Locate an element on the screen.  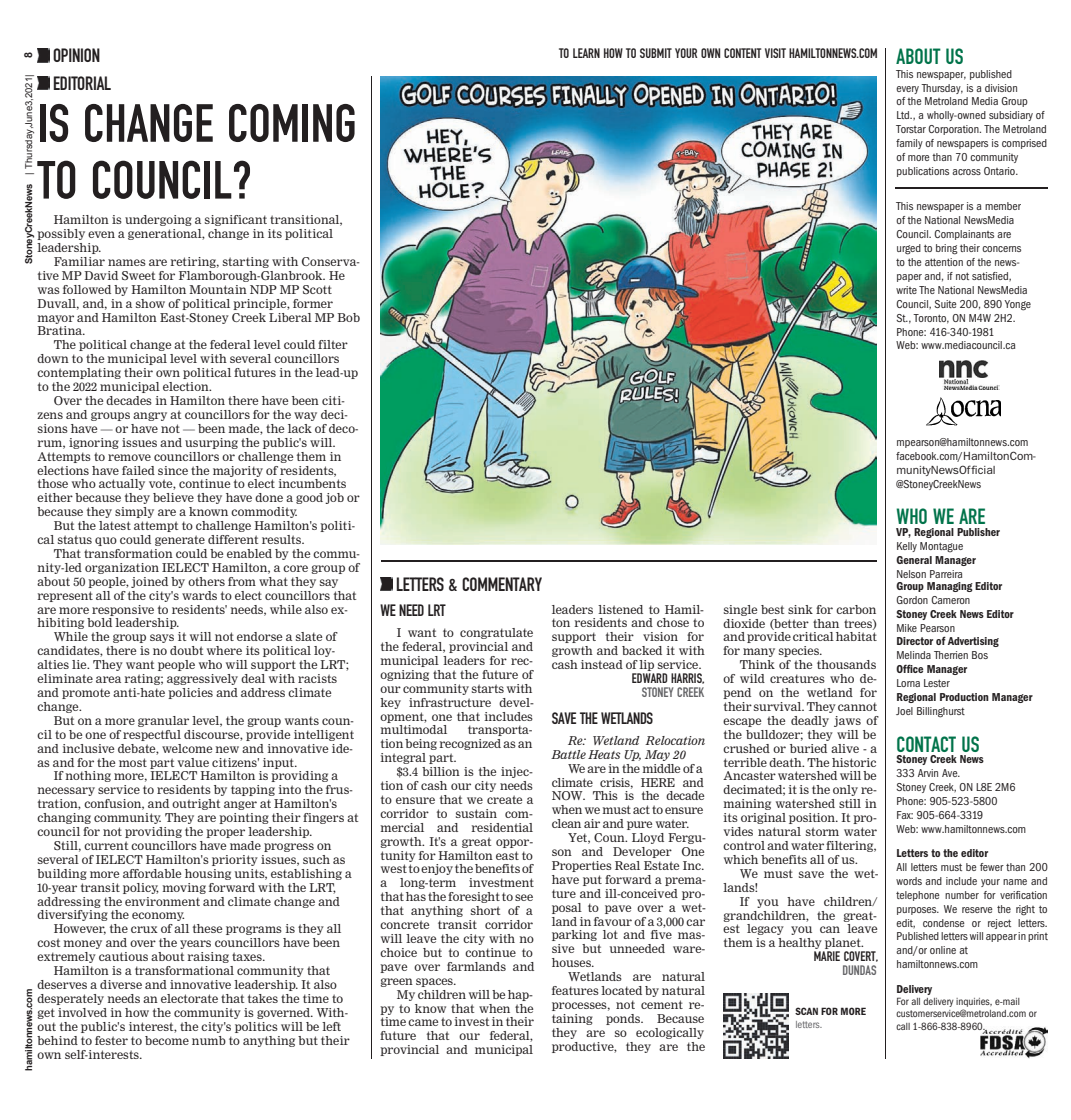
current is located at coordinates (106, 845).
